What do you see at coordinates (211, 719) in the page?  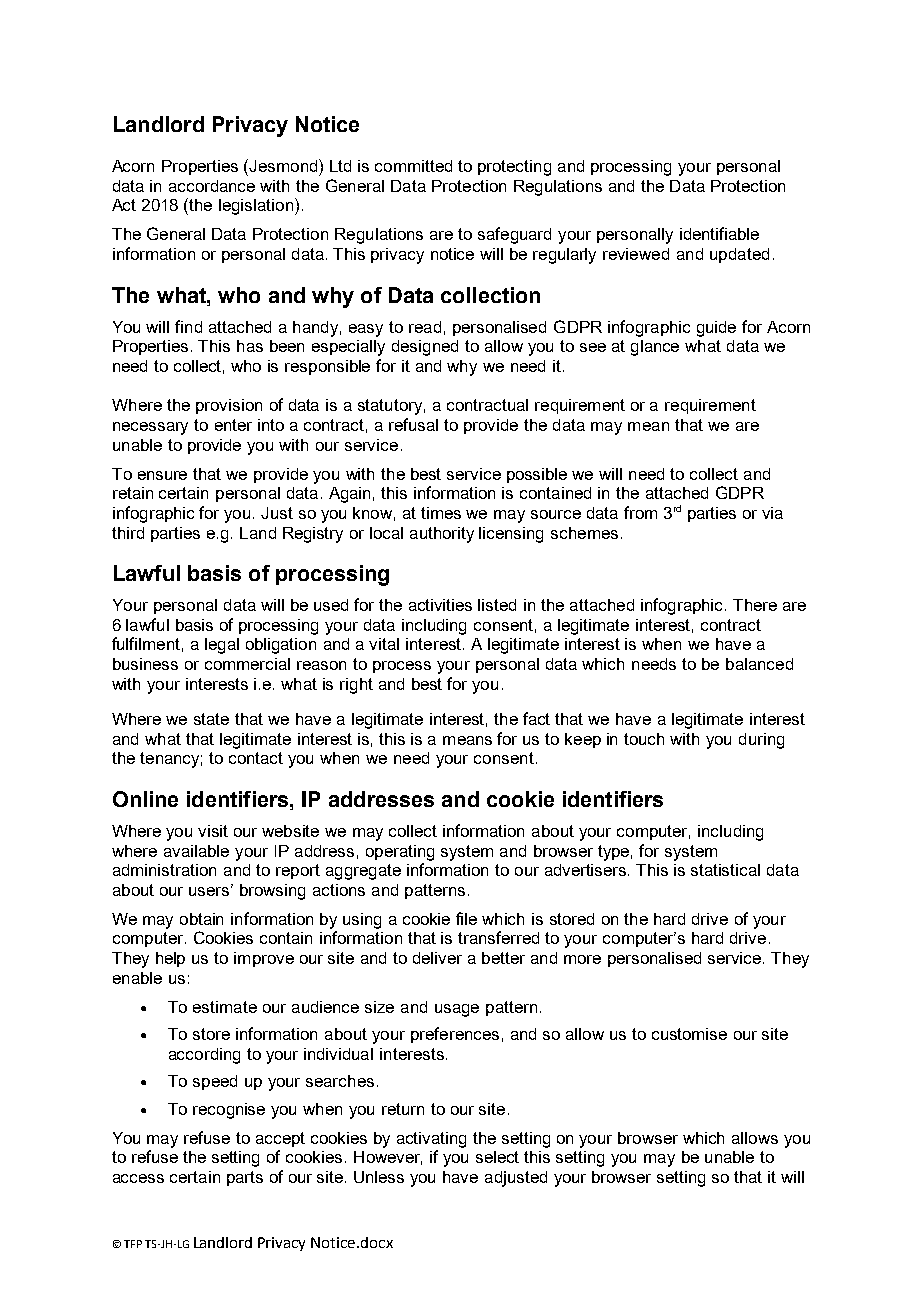 I see `state` at bounding box center [211, 719].
